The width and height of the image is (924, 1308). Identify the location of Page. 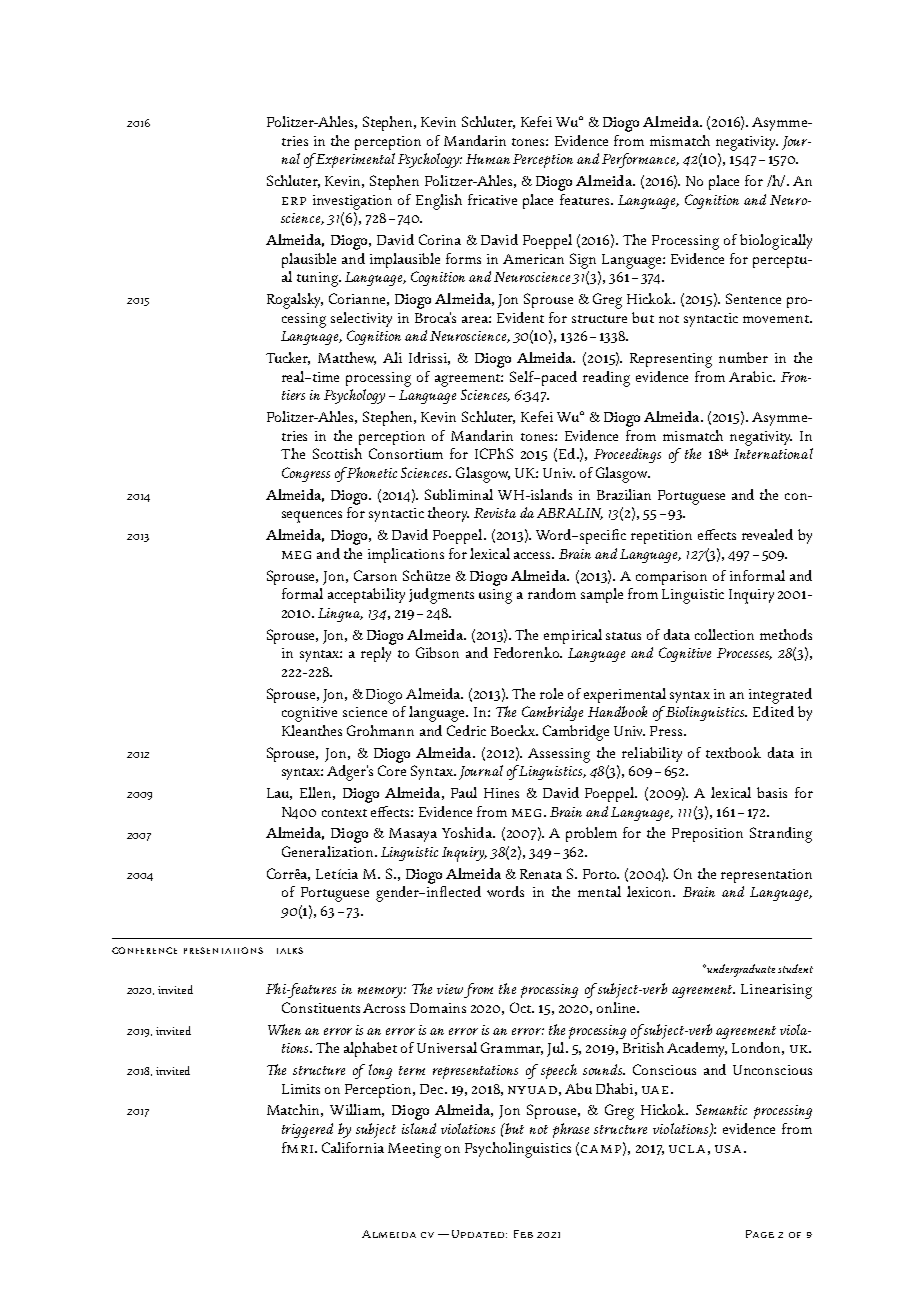
(760, 1234).
